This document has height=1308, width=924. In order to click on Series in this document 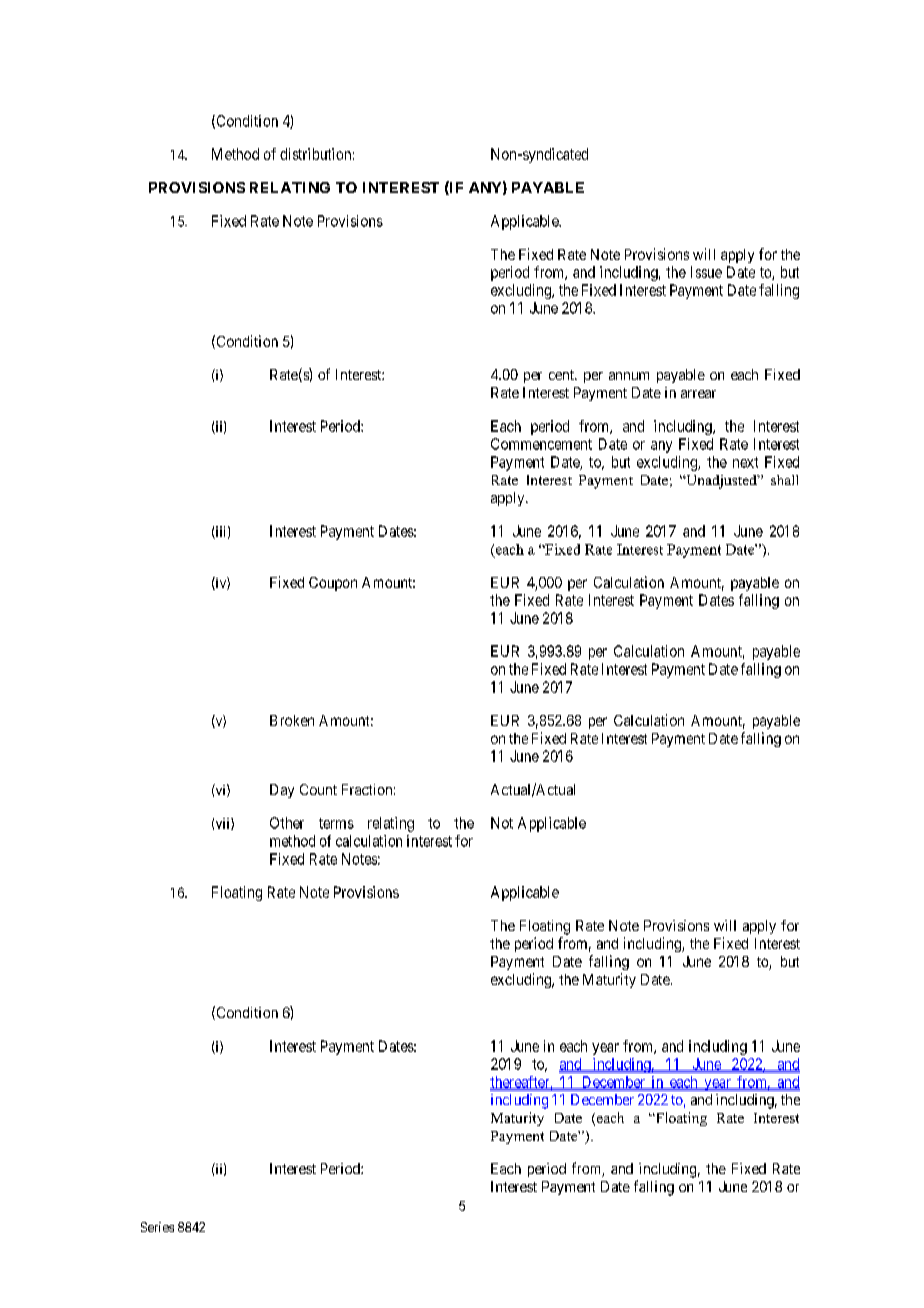, I will do `click(157, 1227)`.
